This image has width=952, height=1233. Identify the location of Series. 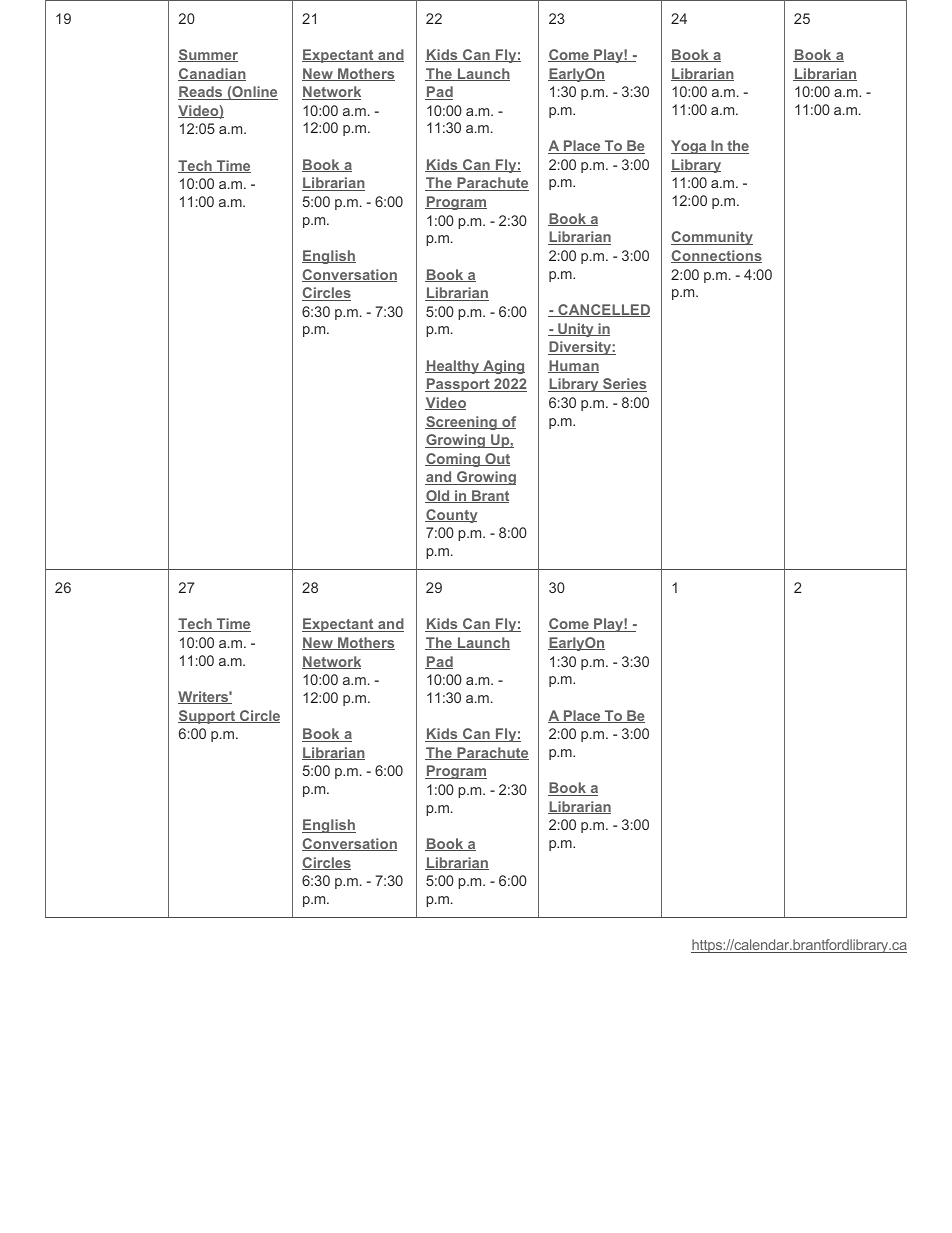
(624, 385).
